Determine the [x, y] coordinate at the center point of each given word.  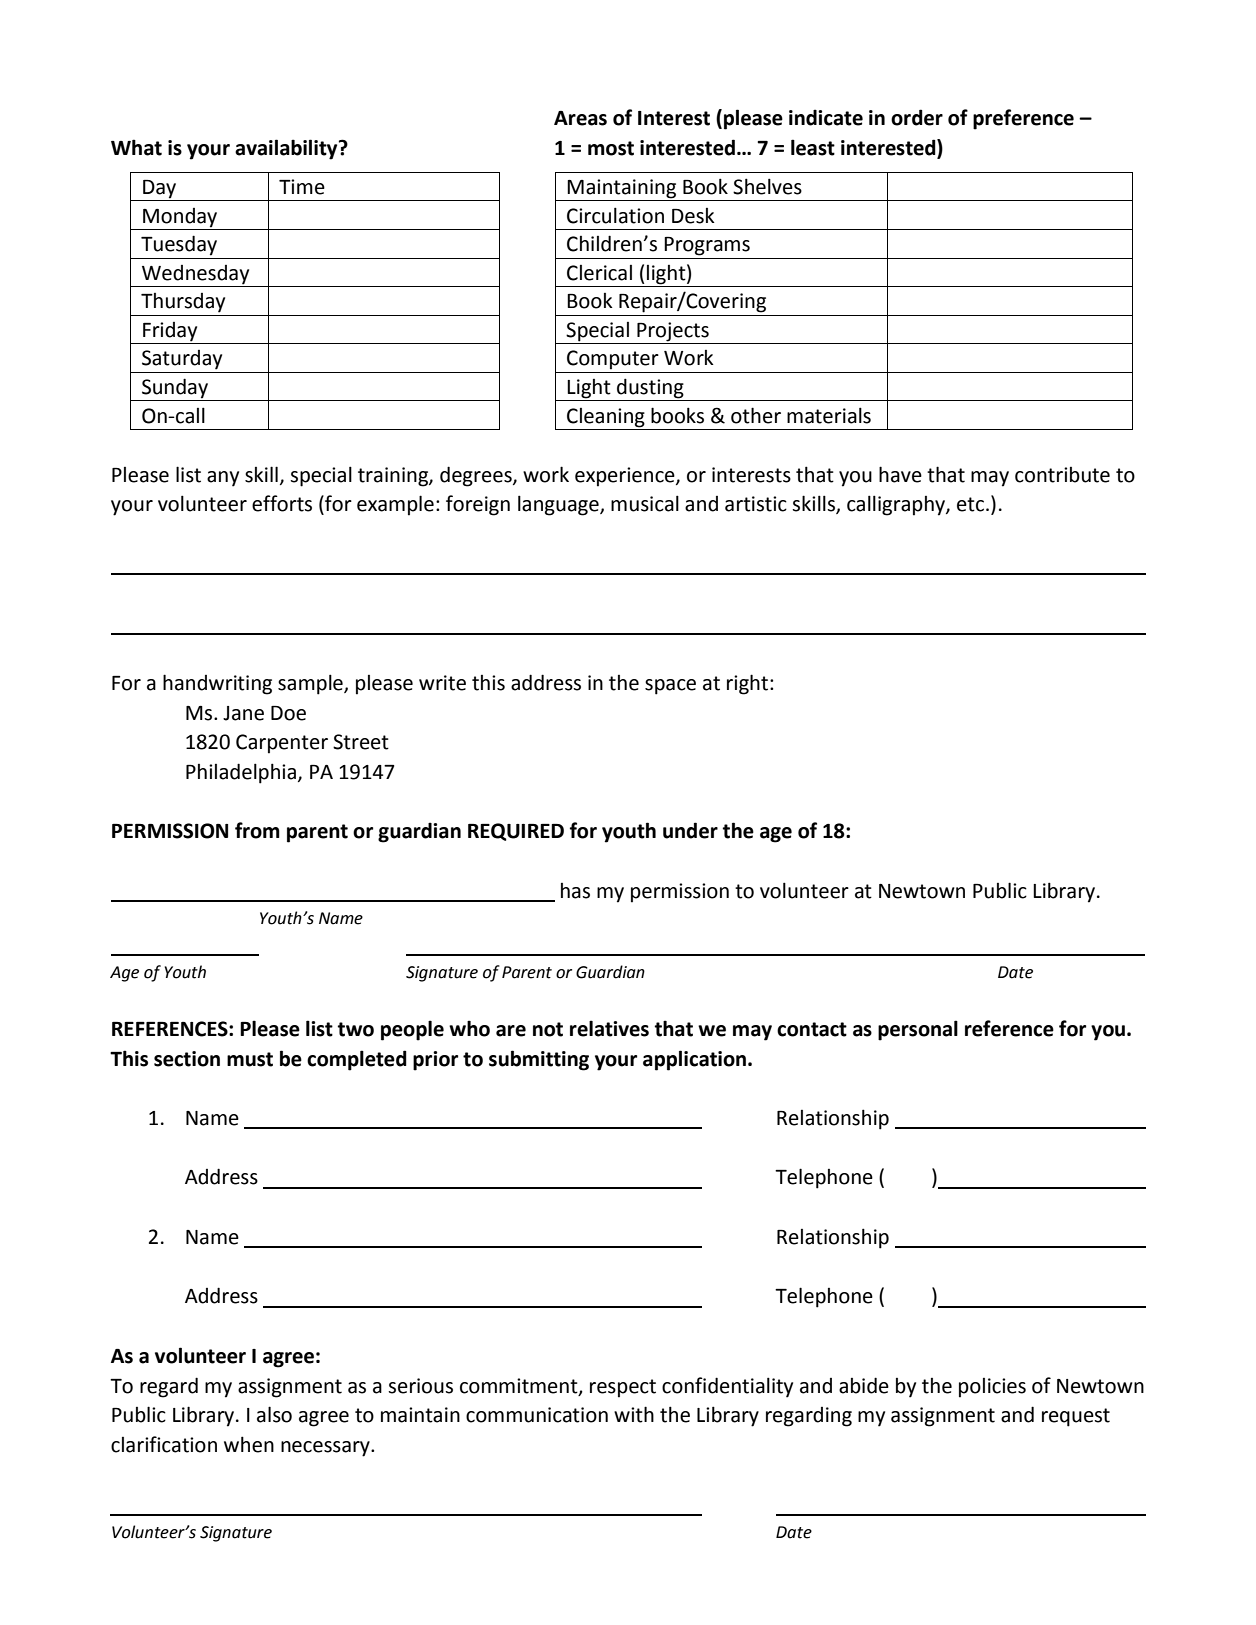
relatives [609, 1028]
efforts [282, 503]
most [611, 148]
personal [918, 1030]
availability [287, 149]
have [900, 474]
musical [645, 503]
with [634, 1414]
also [274, 1414]
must [250, 1059]
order [917, 117]
